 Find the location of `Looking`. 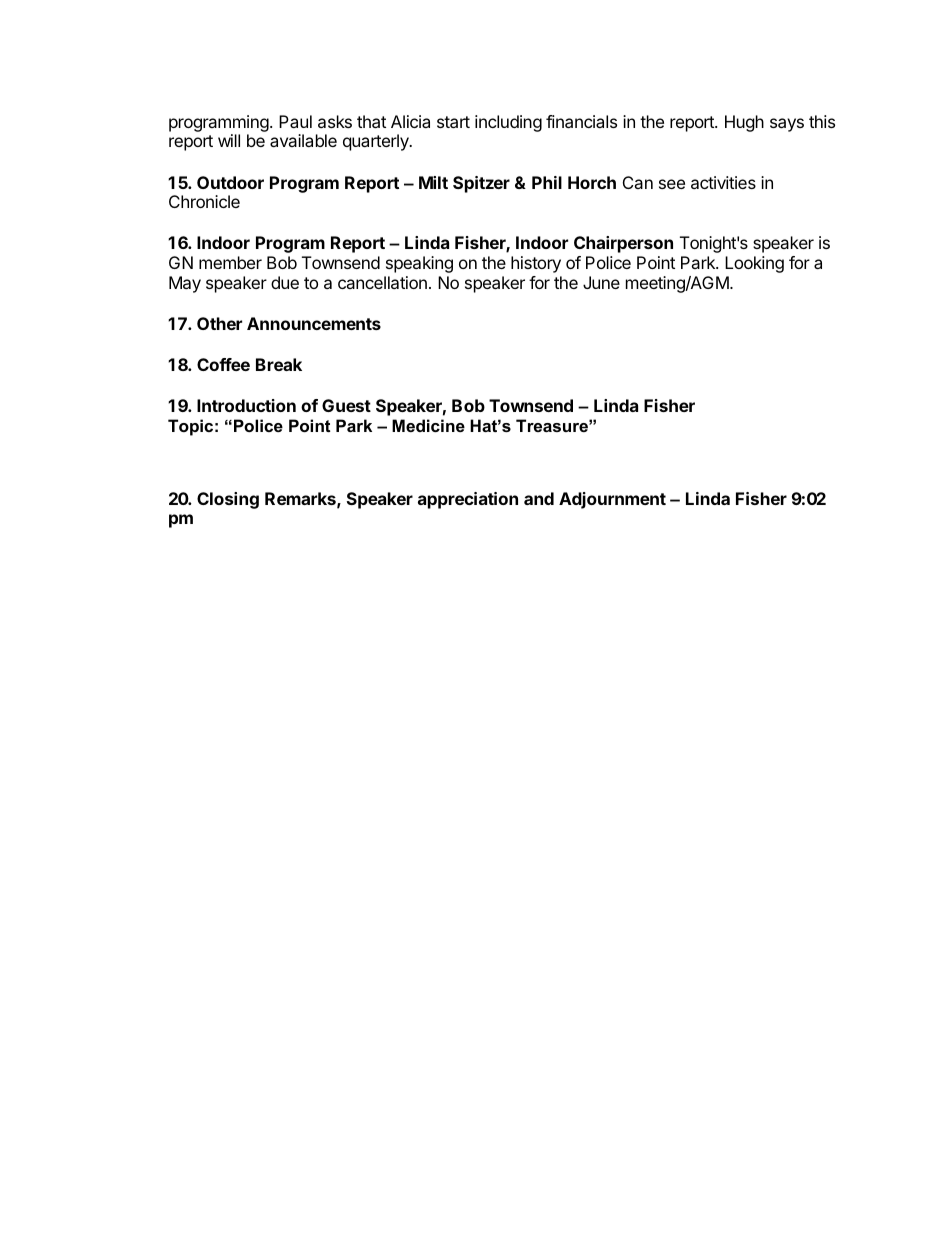

Looking is located at coordinates (754, 264).
